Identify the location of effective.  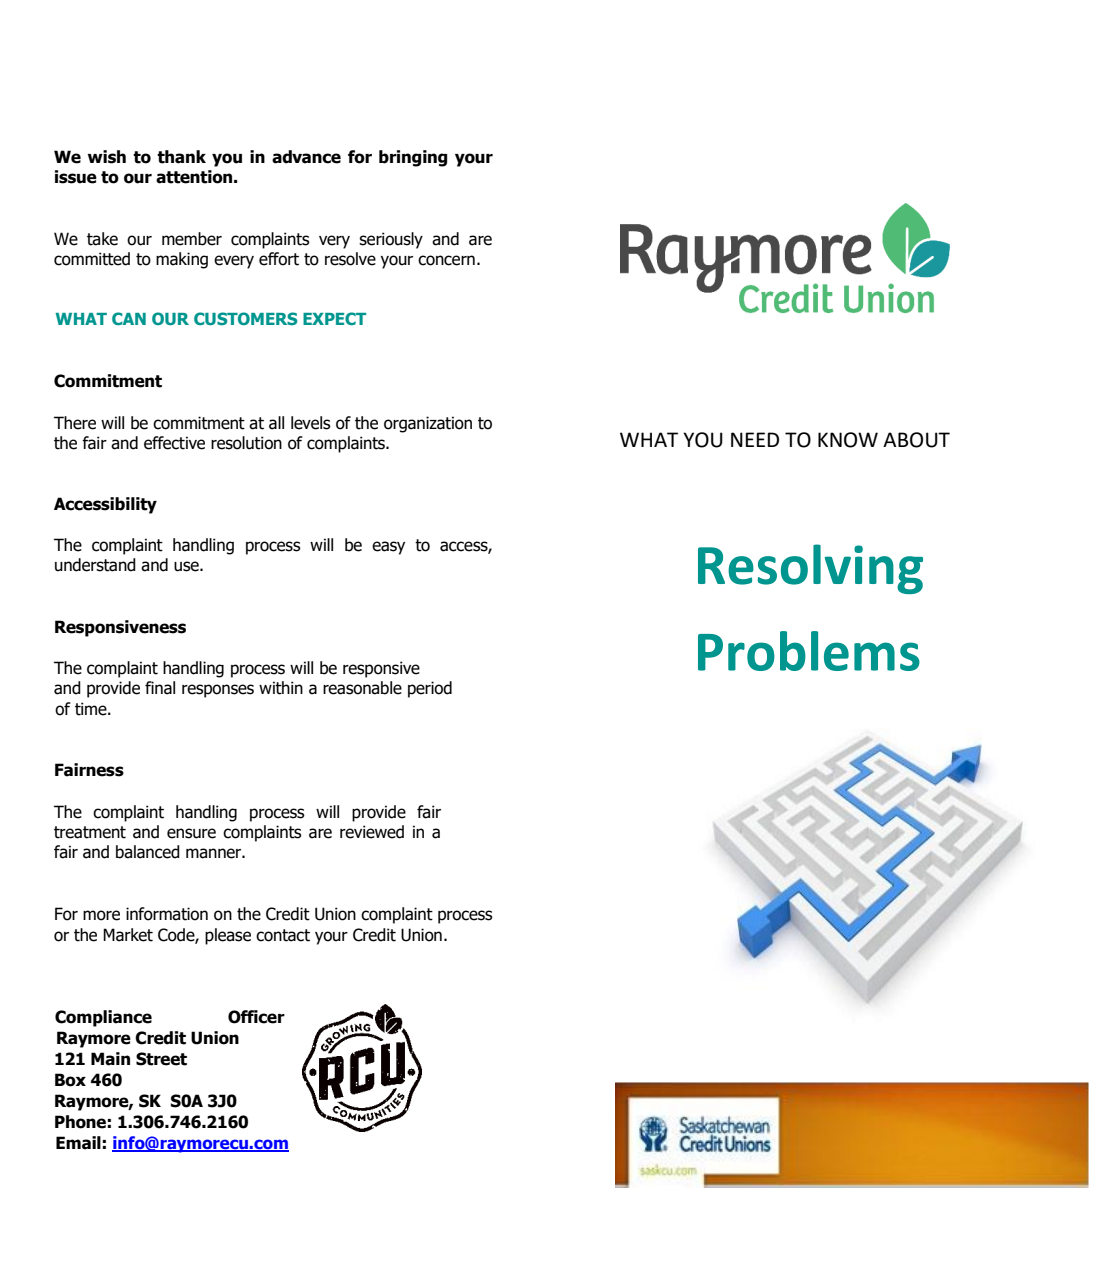
(174, 443).
